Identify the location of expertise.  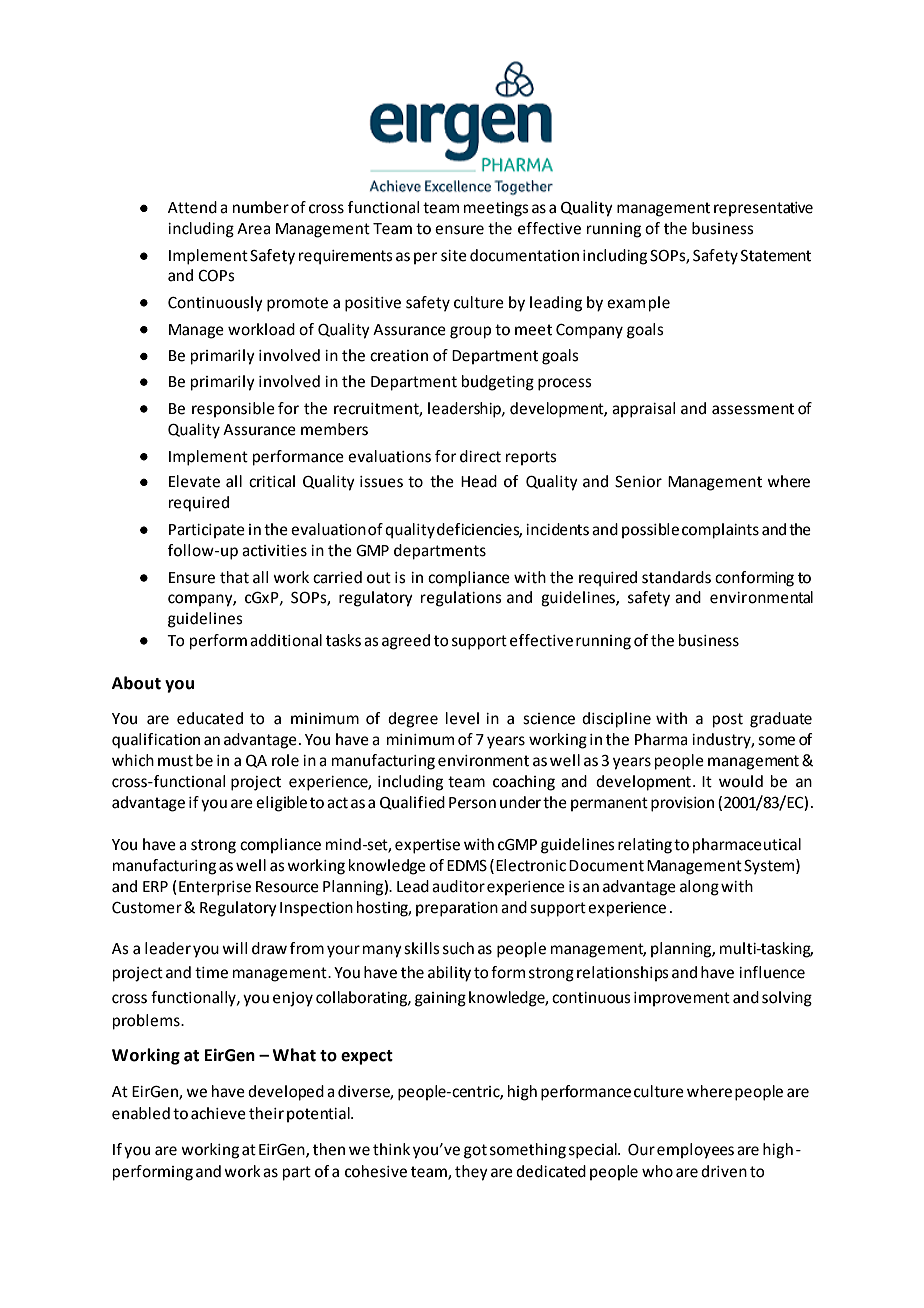
(427, 846).
